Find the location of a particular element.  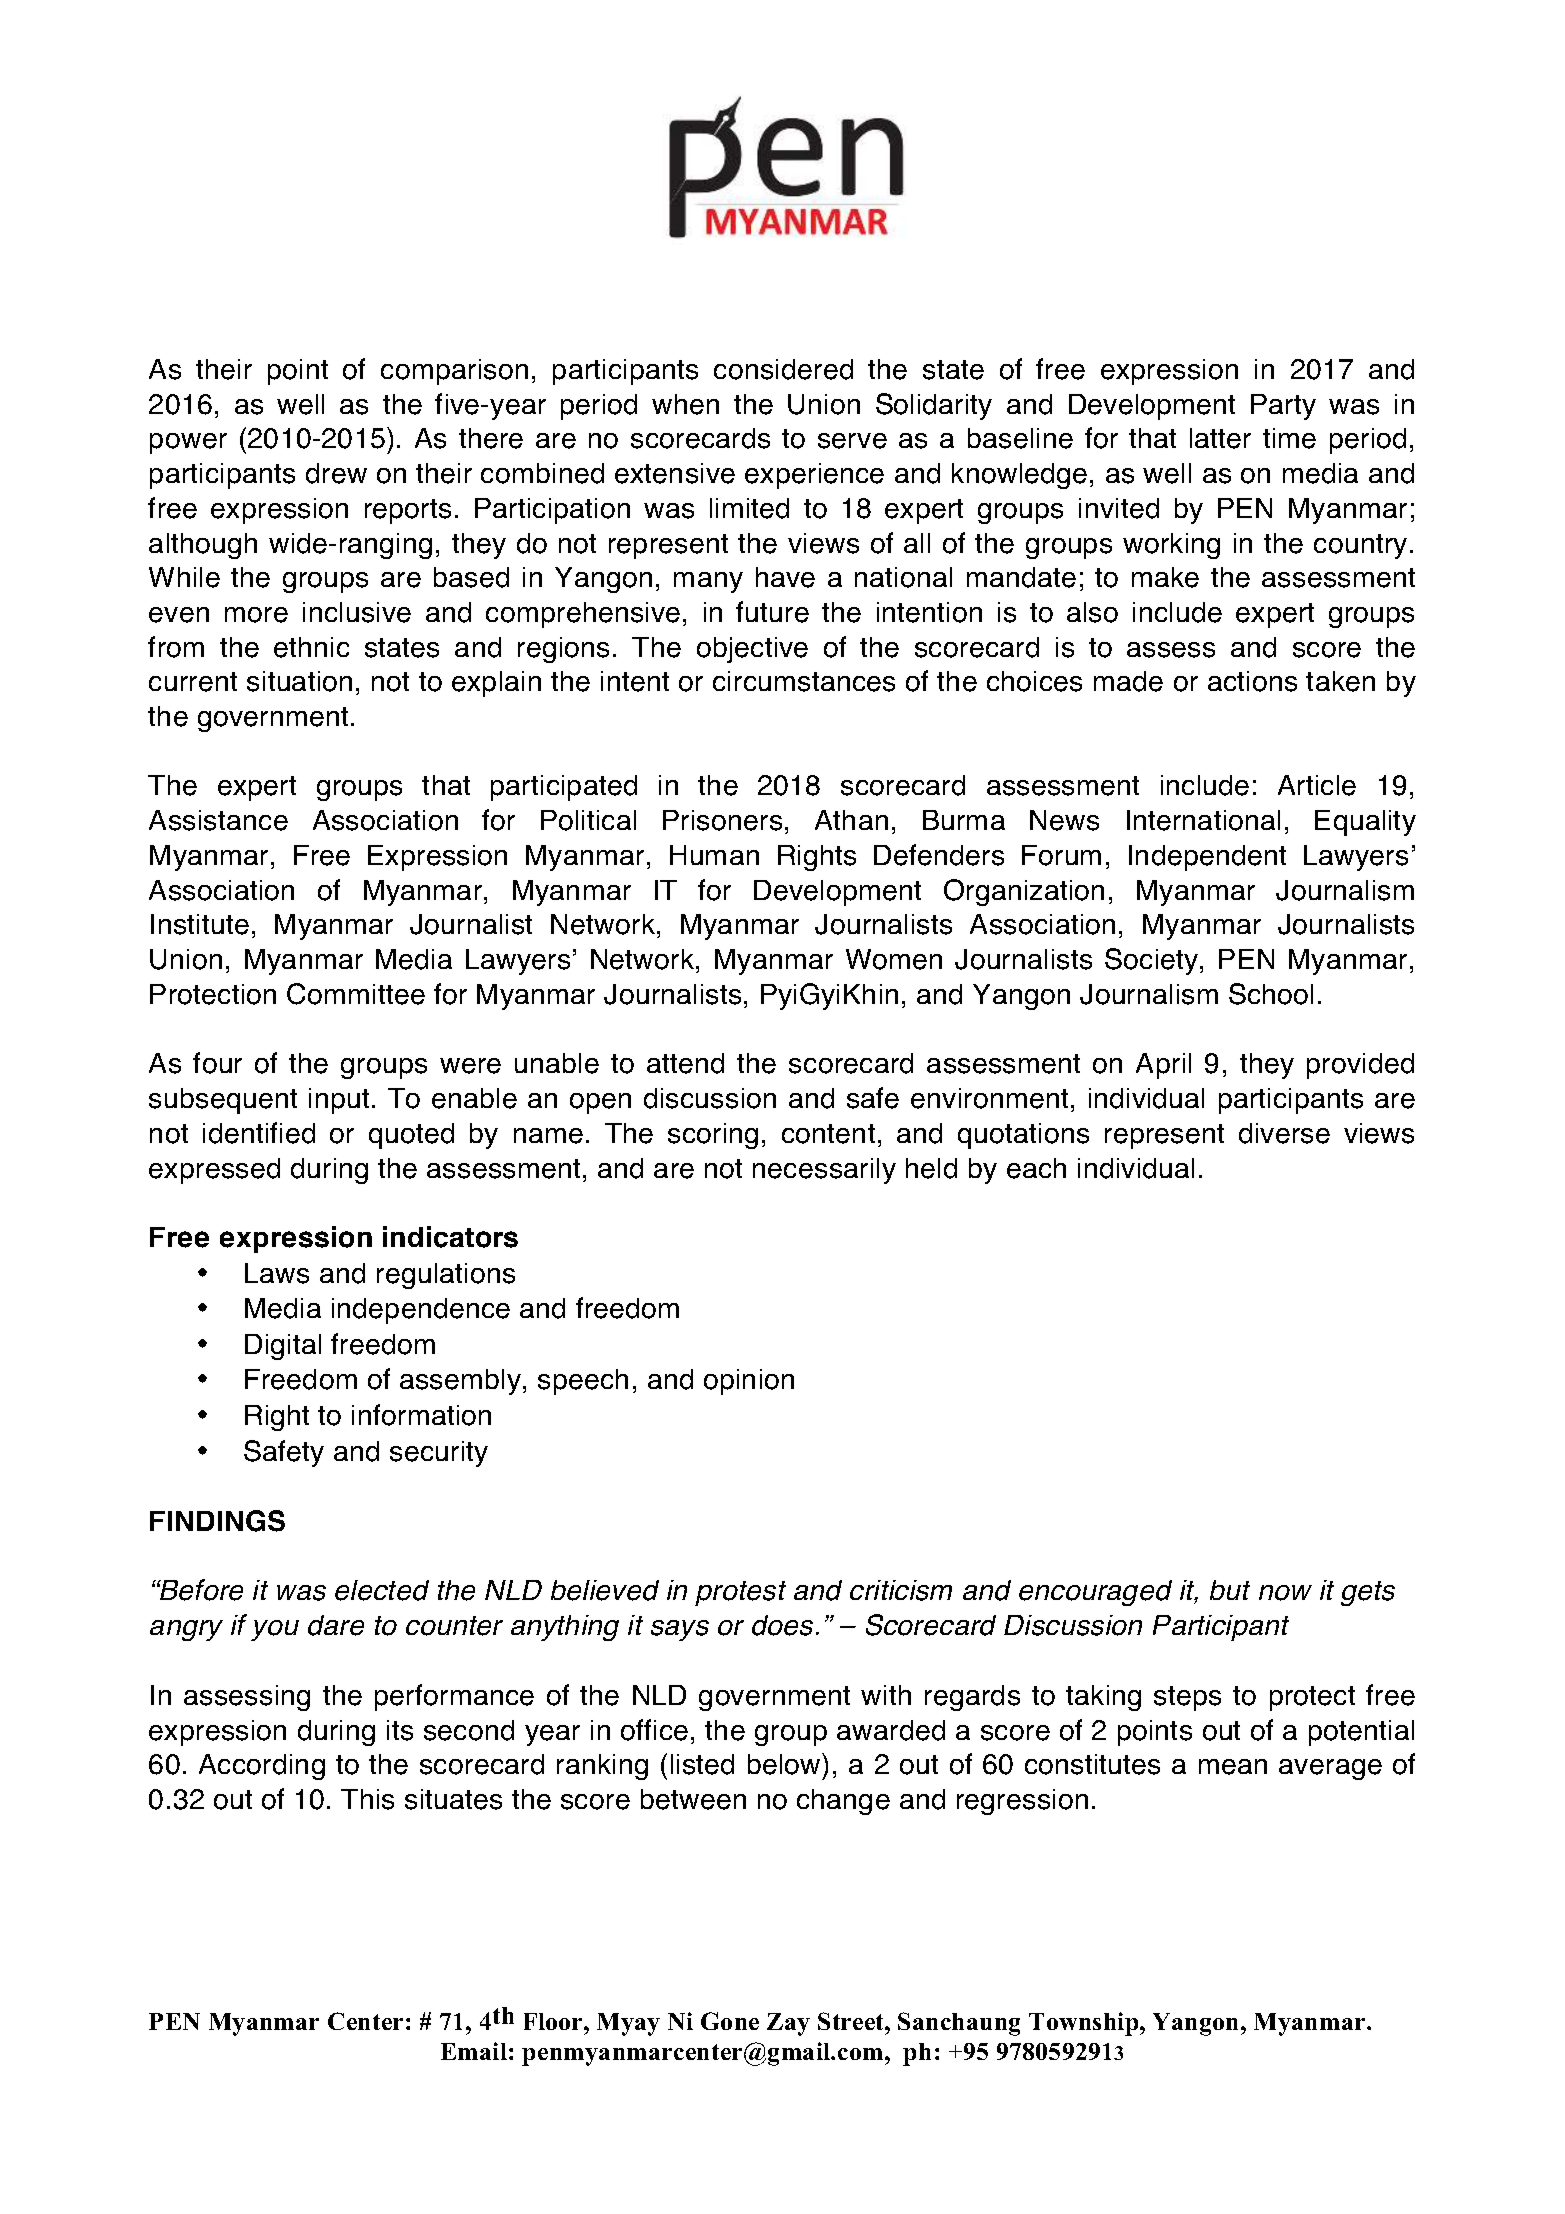

Floor is located at coordinates (554, 2021).
